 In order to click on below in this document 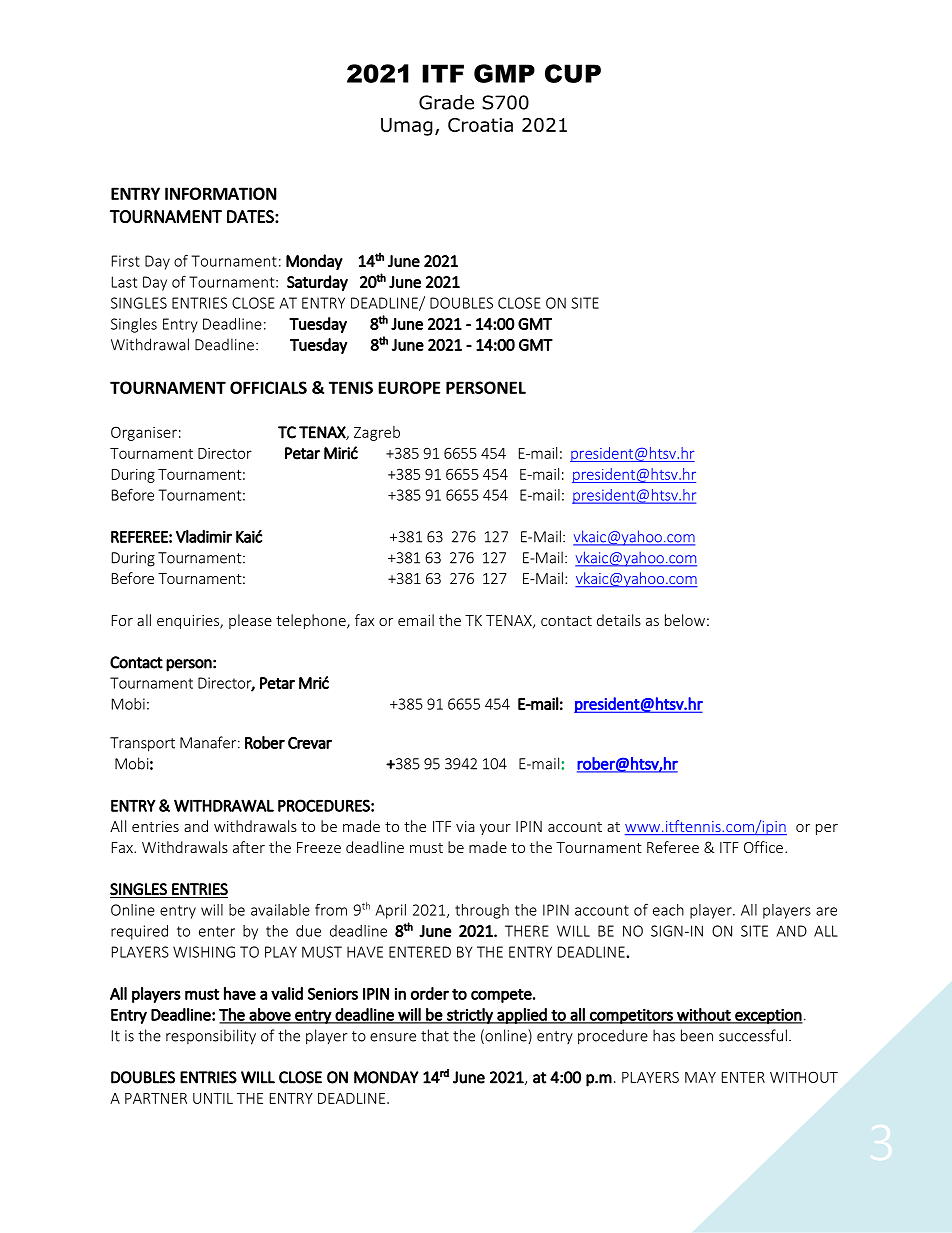, I will do `click(685, 620)`.
